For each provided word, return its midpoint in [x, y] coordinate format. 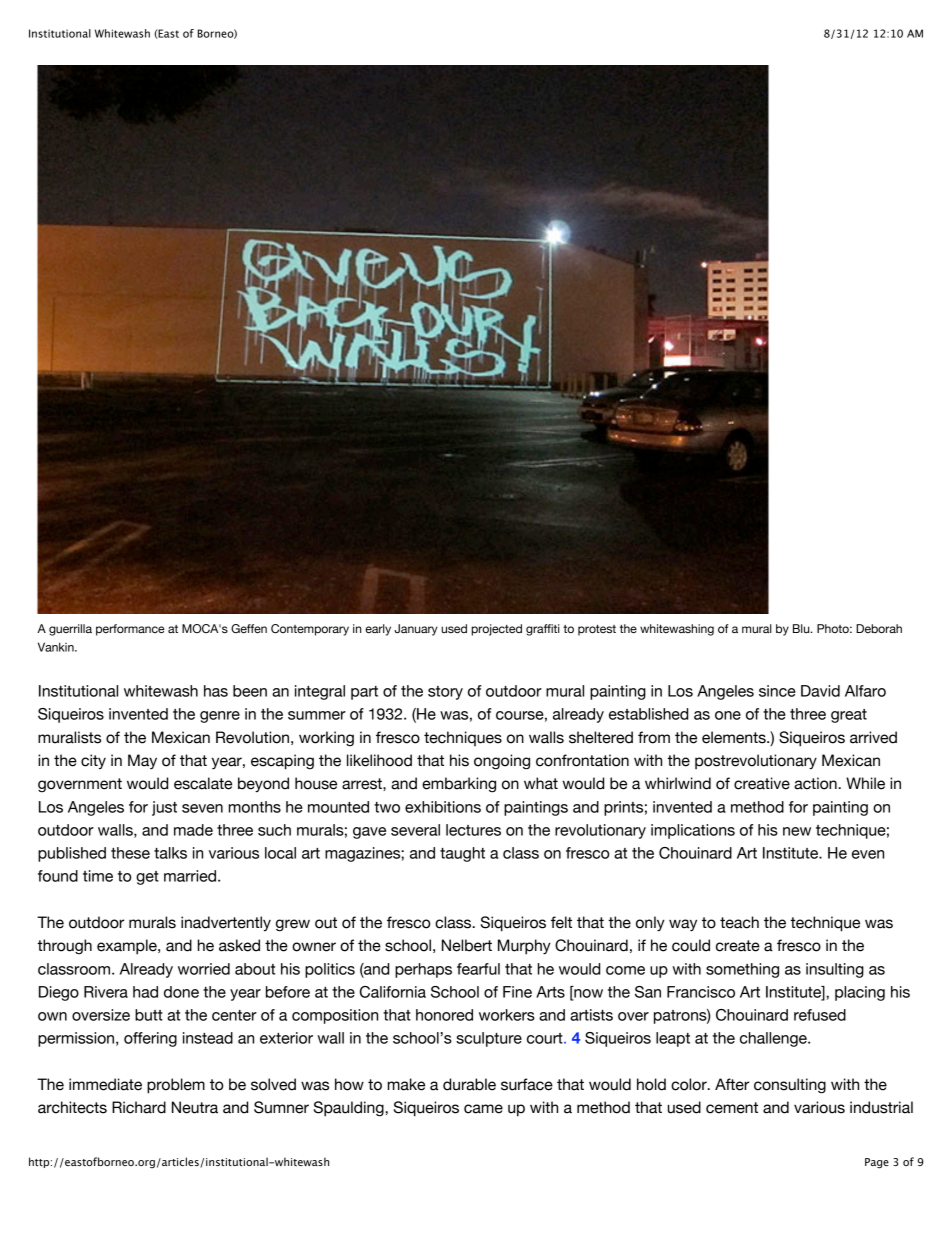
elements [735, 737]
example [128, 947]
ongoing [502, 762]
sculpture [489, 1039]
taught [462, 854]
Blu [802, 628]
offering [150, 1039]
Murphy [524, 947]
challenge [774, 1039]
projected [496, 630]
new [797, 831]
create [738, 946]
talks [170, 853]
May [142, 762]
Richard [139, 1107]
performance [130, 630]
